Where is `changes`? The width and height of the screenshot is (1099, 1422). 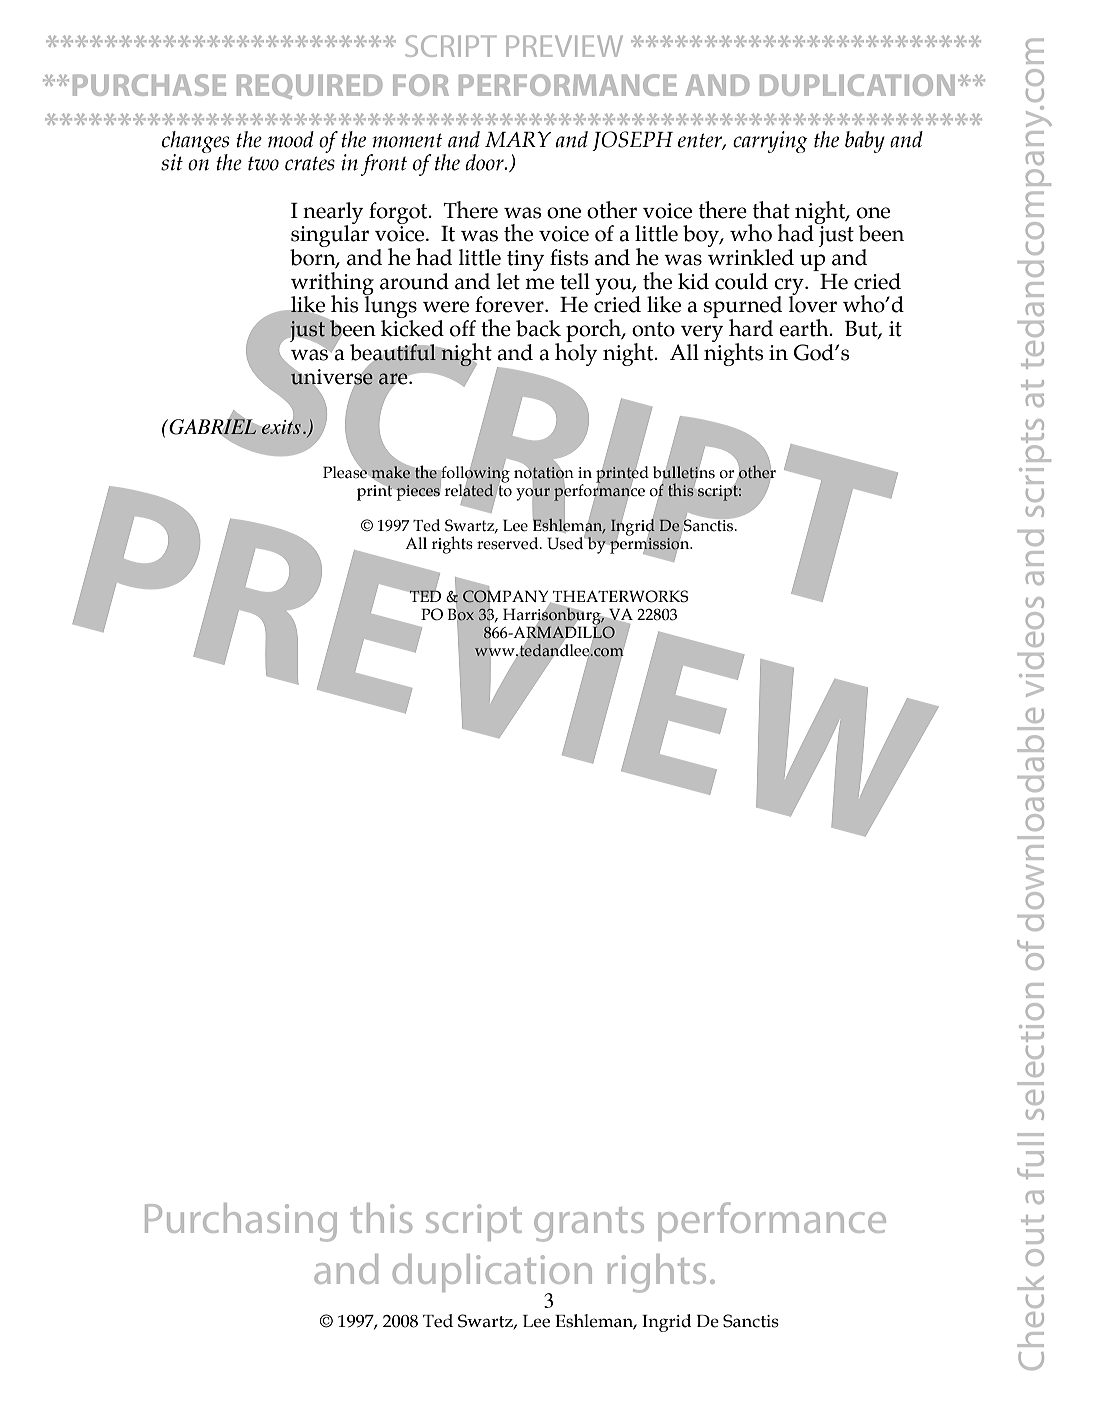
changes is located at coordinates (195, 143).
